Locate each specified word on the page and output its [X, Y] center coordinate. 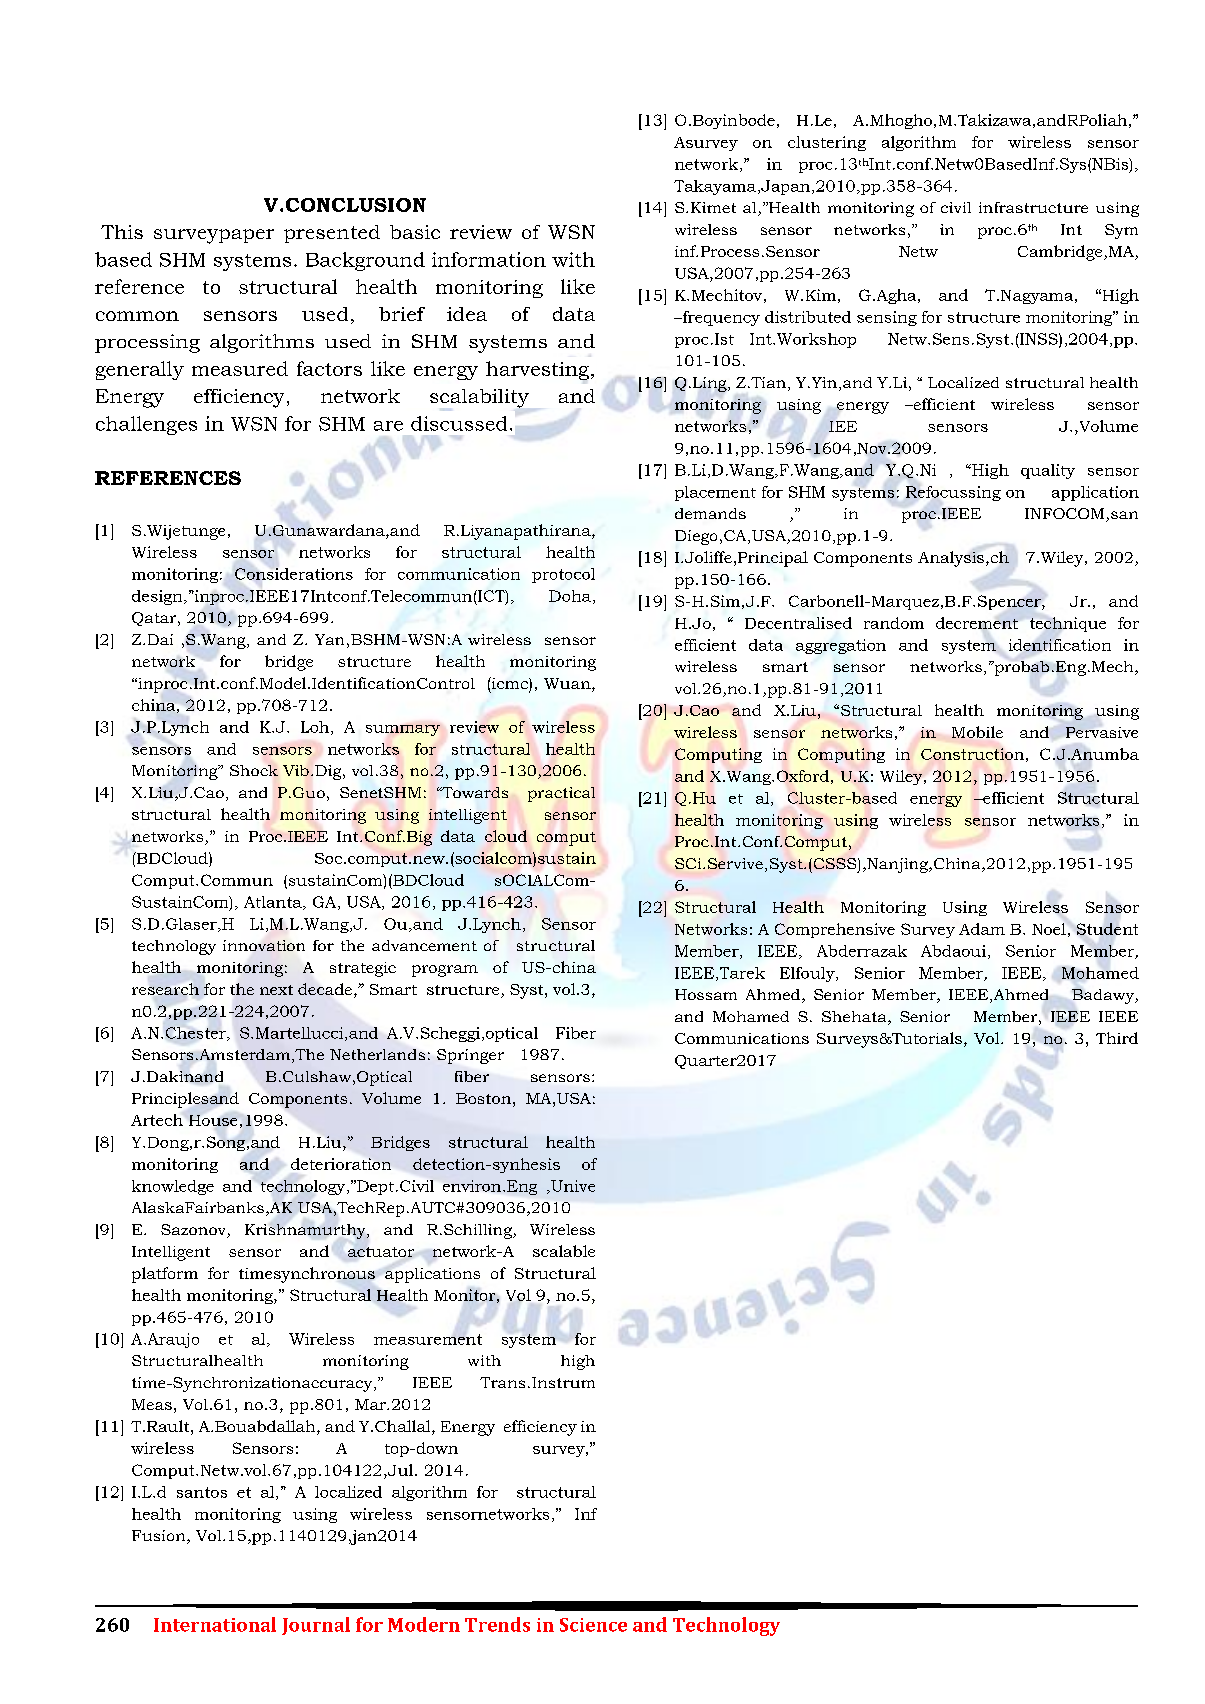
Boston [483, 1098]
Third [1117, 1038]
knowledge [173, 1187]
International [215, 1624]
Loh [316, 728]
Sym [1121, 231]
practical [561, 794]
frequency [720, 318]
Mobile [977, 732]
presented [332, 234]
